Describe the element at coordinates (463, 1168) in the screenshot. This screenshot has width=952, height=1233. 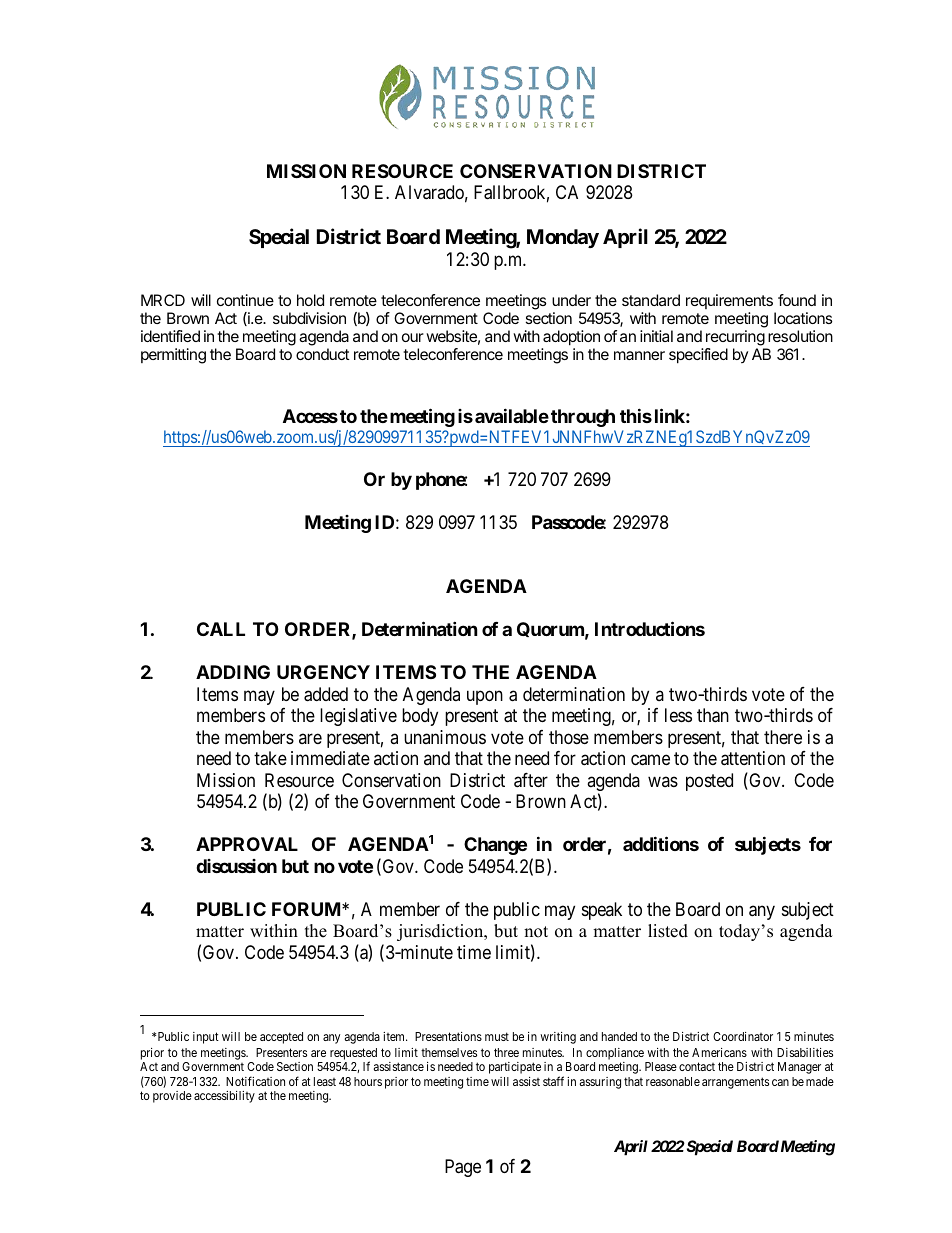
I see `Page` at that location.
